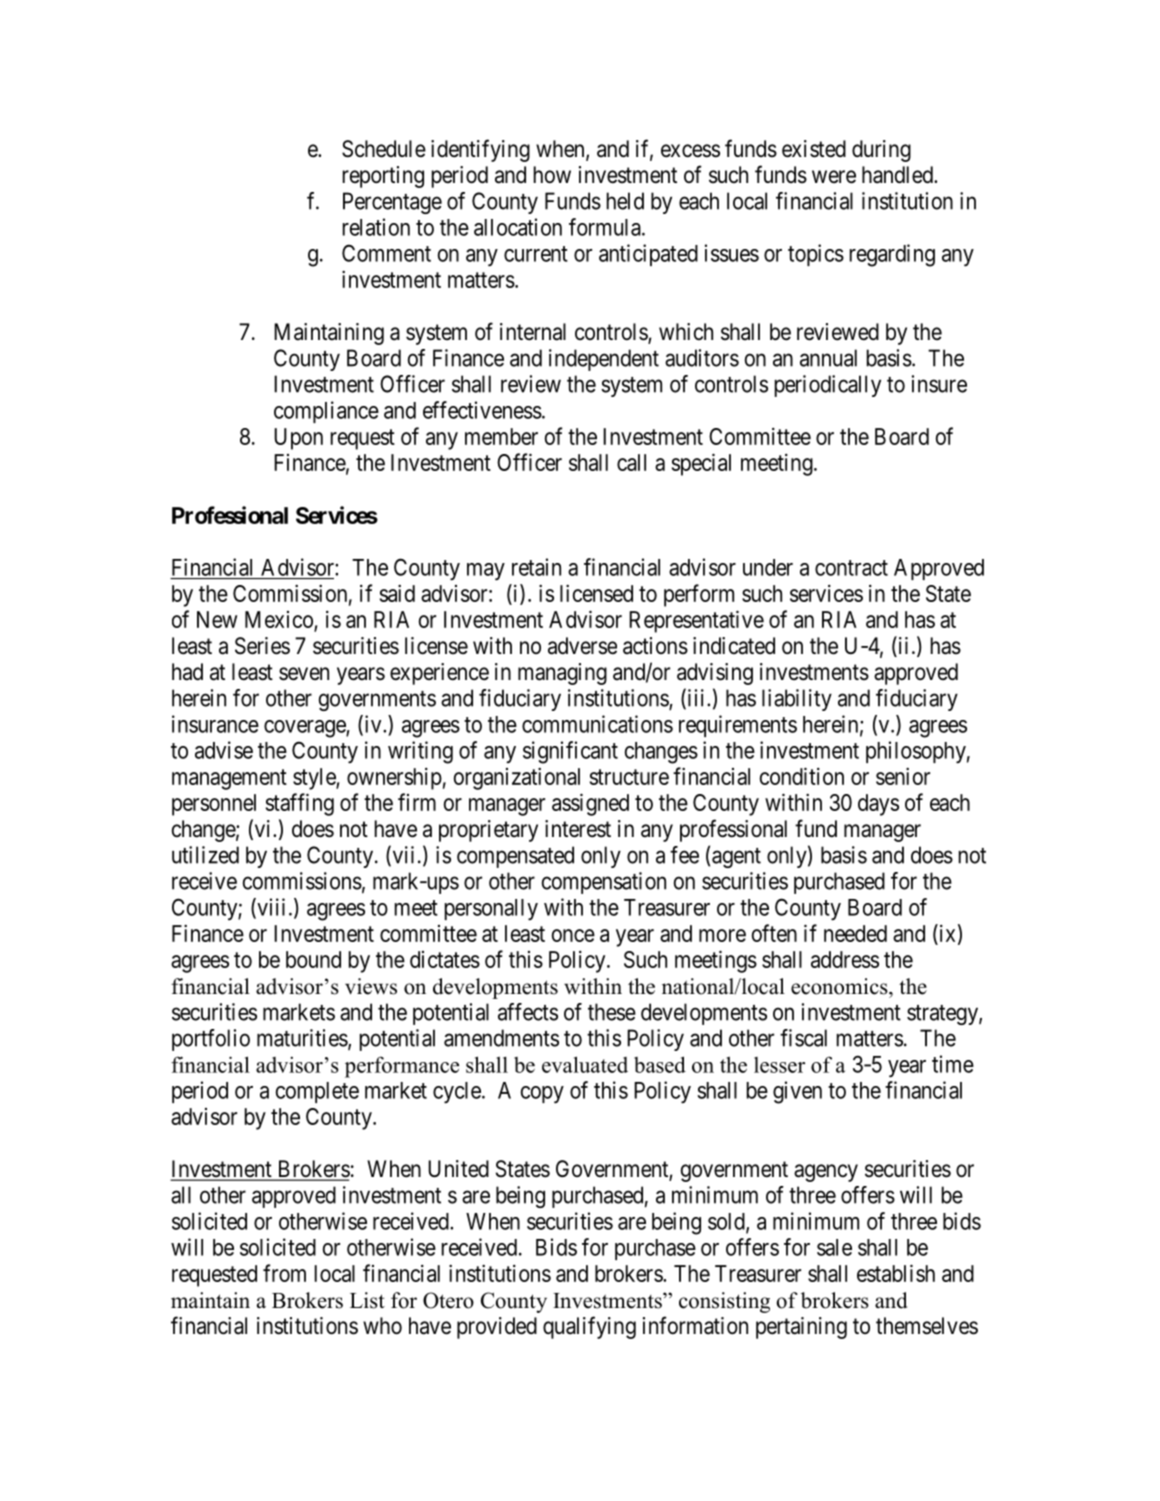 The image size is (1160, 1501). Describe the element at coordinates (896, 1273) in the page. I see `establish` at that location.
